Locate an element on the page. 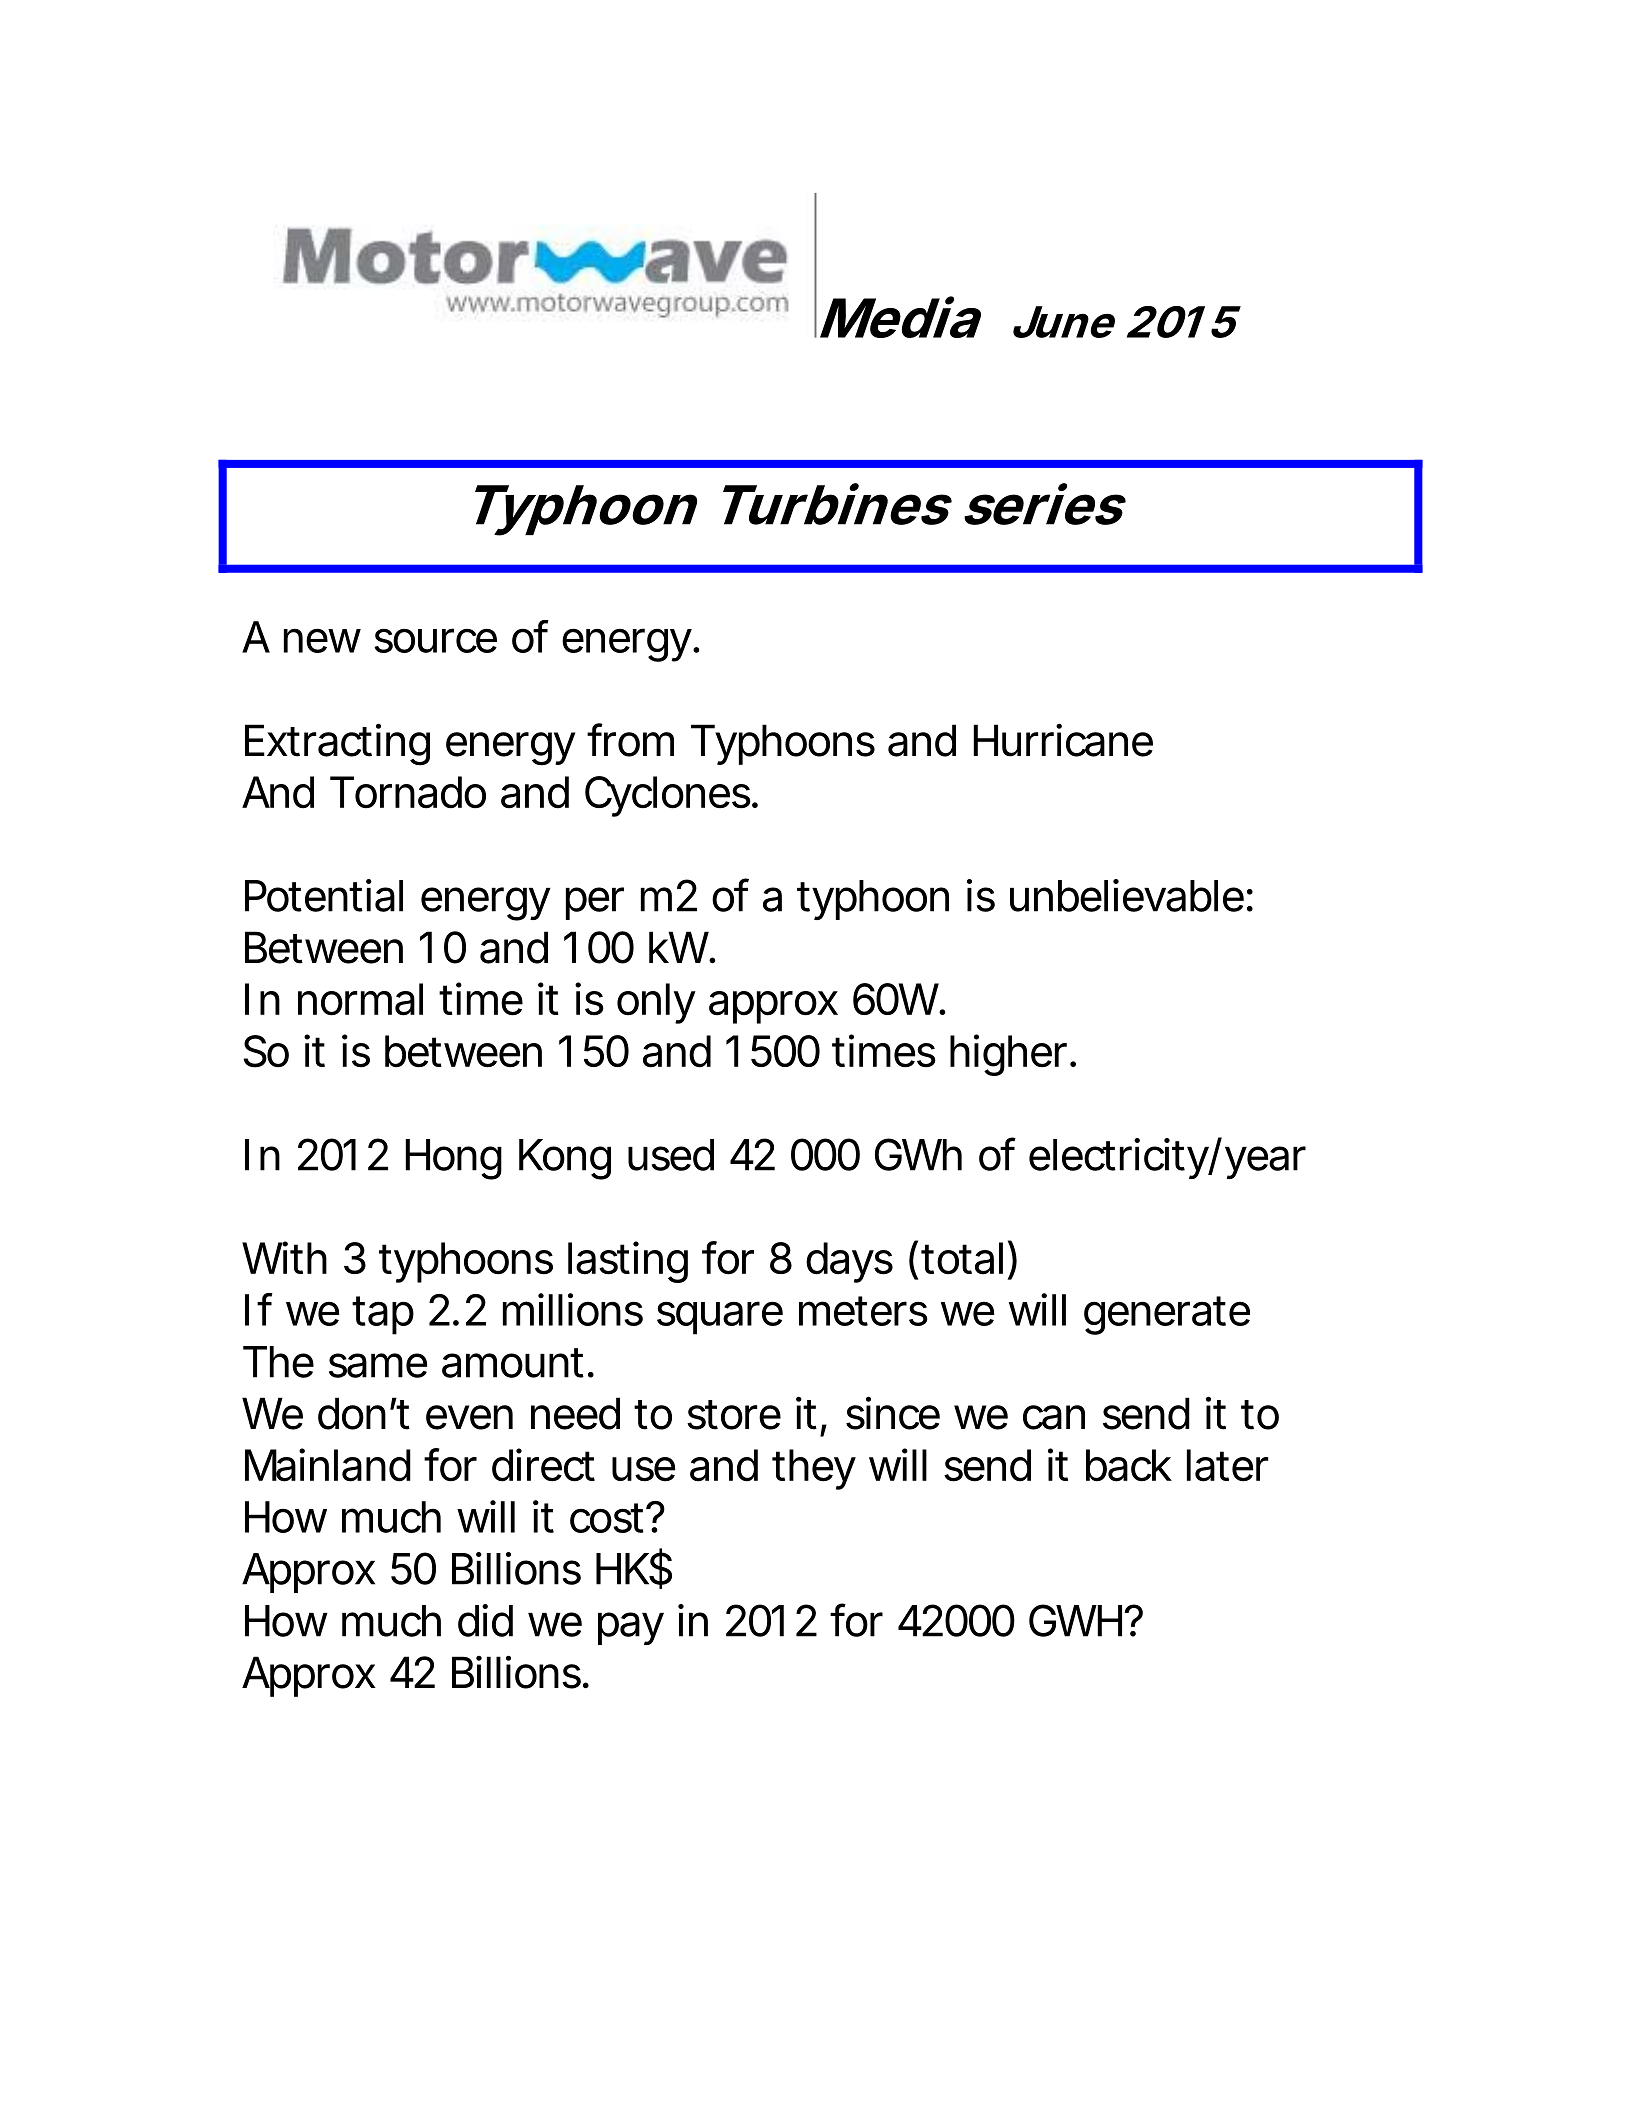 The width and height of the page is (1641, 2123). tap is located at coordinates (383, 1315).
